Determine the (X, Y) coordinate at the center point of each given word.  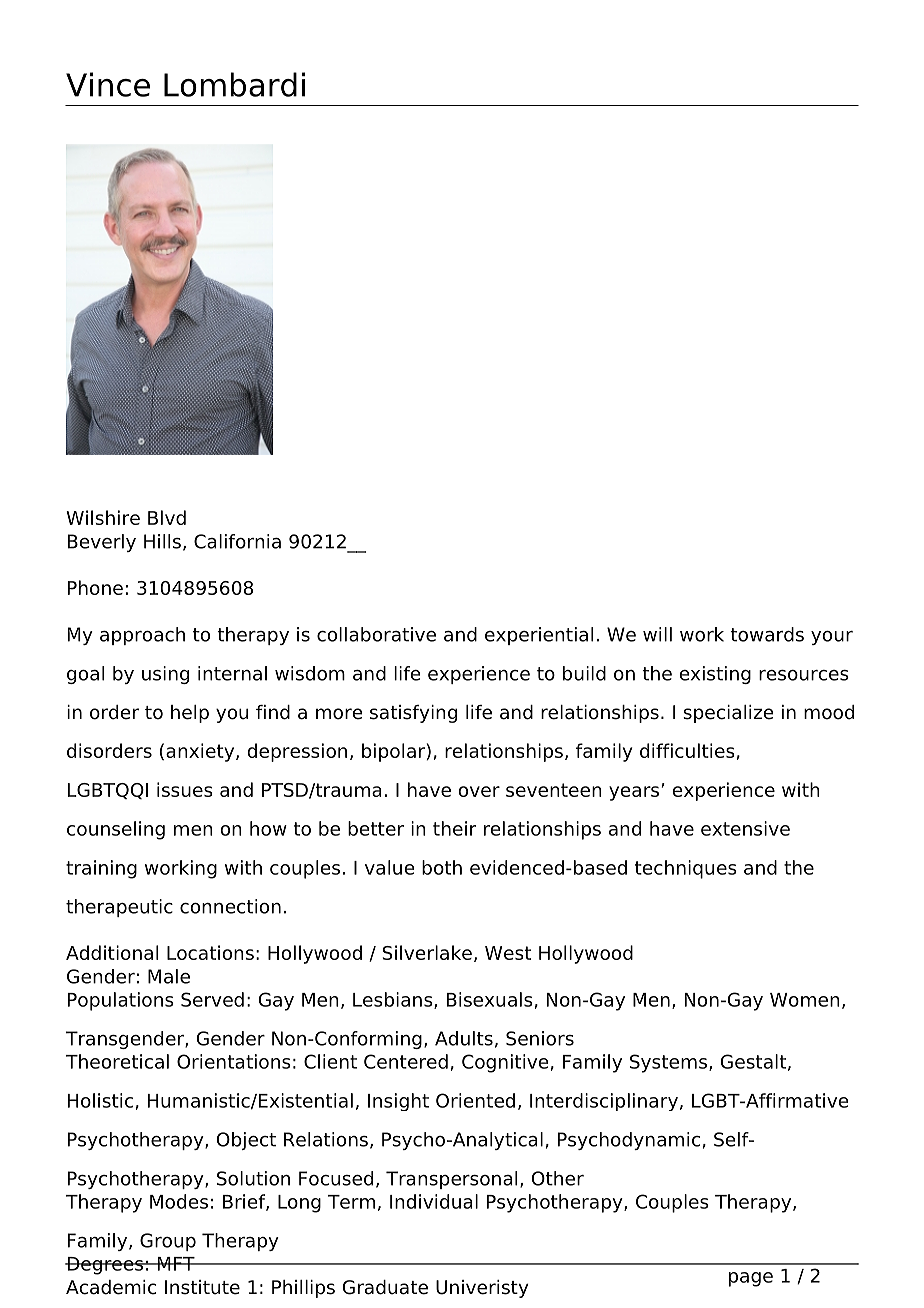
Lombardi (234, 84)
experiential (539, 636)
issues (185, 789)
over (479, 791)
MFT (176, 1264)
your (832, 638)
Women (805, 1000)
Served (212, 999)
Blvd (167, 517)
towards (767, 634)
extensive (745, 828)
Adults (464, 1038)
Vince (108, 84)
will (657, 634)
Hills (162, 541)
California (237, 541)
